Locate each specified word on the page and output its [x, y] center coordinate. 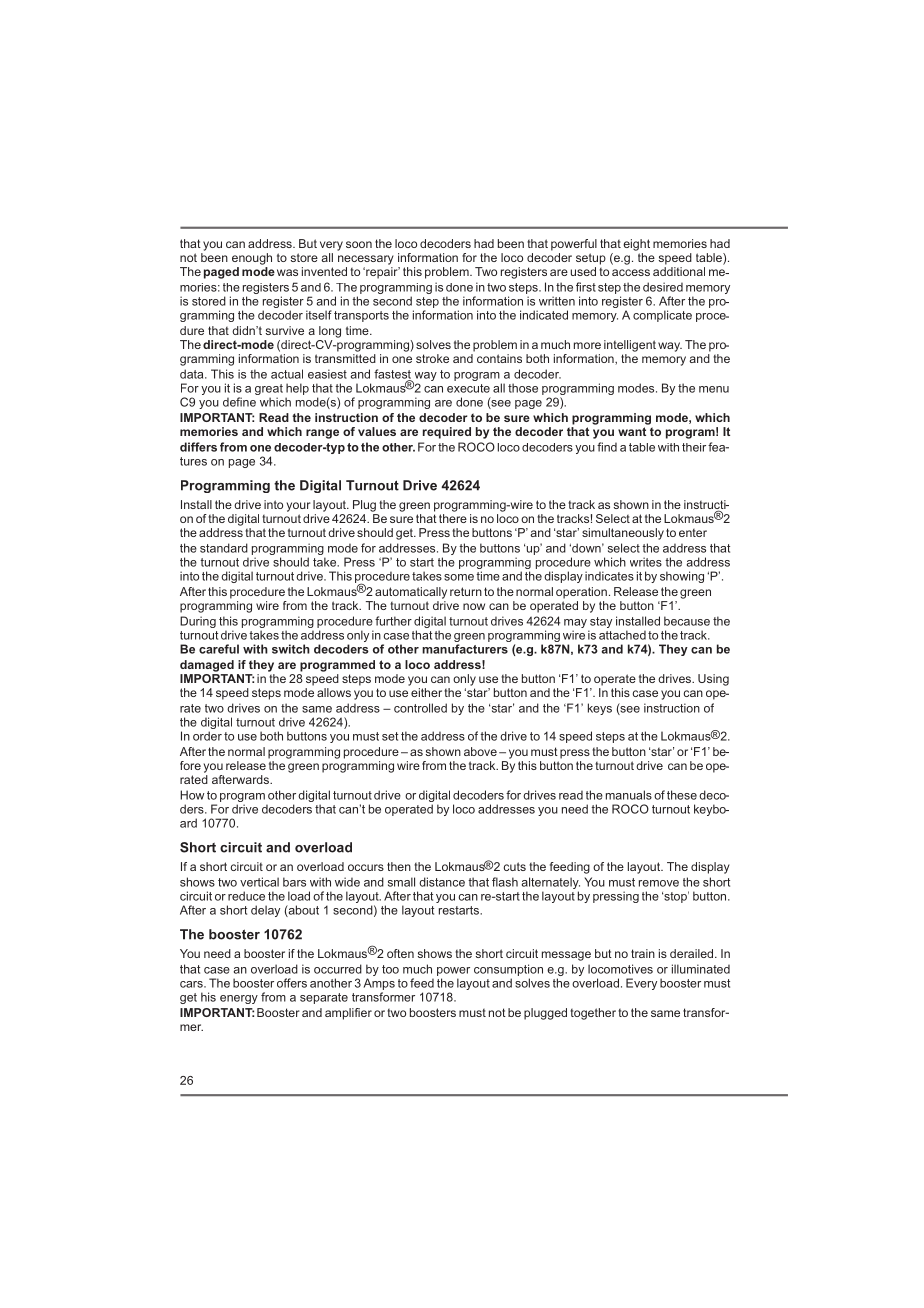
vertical [259, 882]
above [480, 751]
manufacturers [465, 649]
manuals [629, 795]
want [632, 431]
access [631, 272]
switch [291, 649]
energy [239, 999]
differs [198, 447]
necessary [366, 260]
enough [252, 259]
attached [622, 635]
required [447, 433]
